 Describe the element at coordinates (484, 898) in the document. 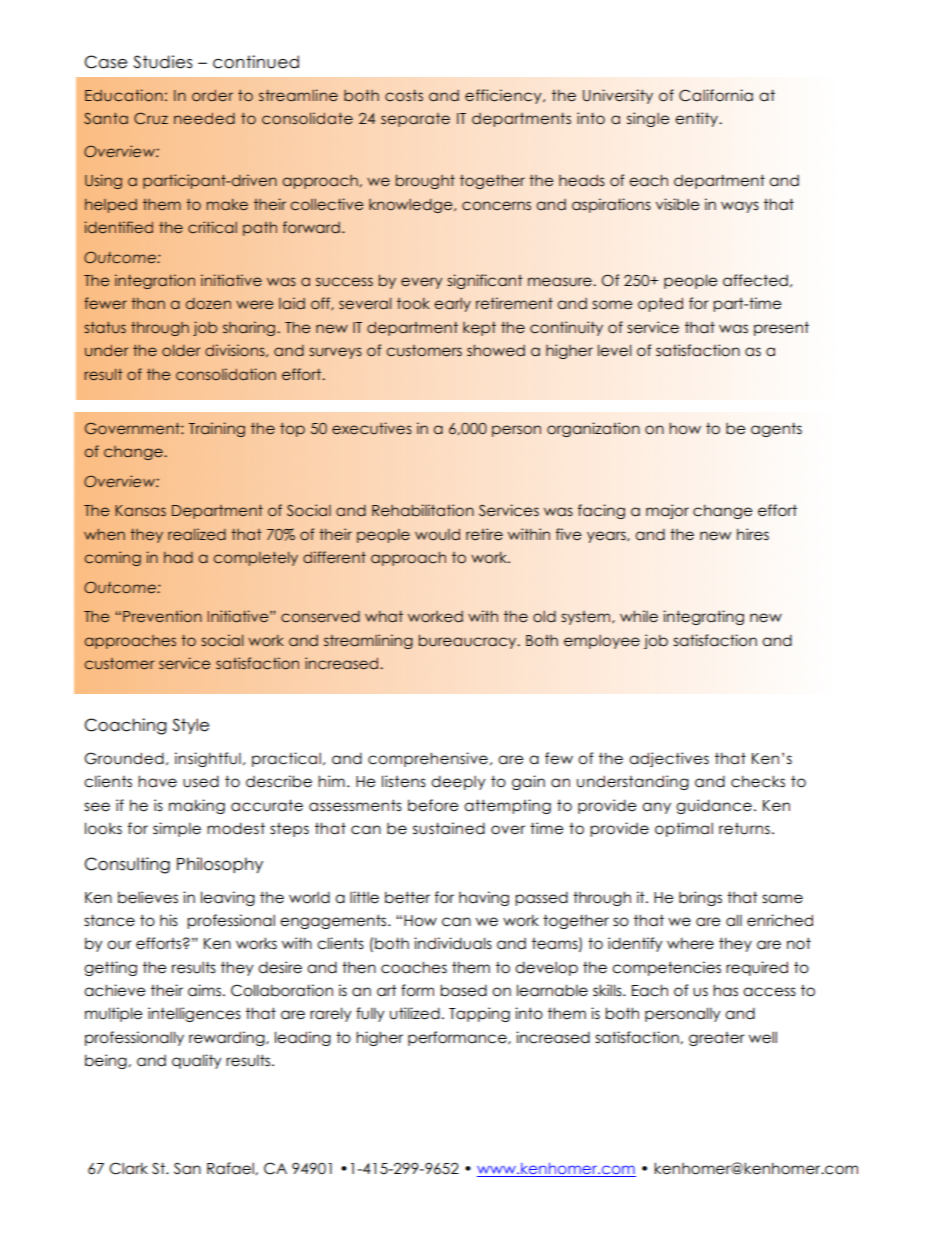

I see `having` at that location.
